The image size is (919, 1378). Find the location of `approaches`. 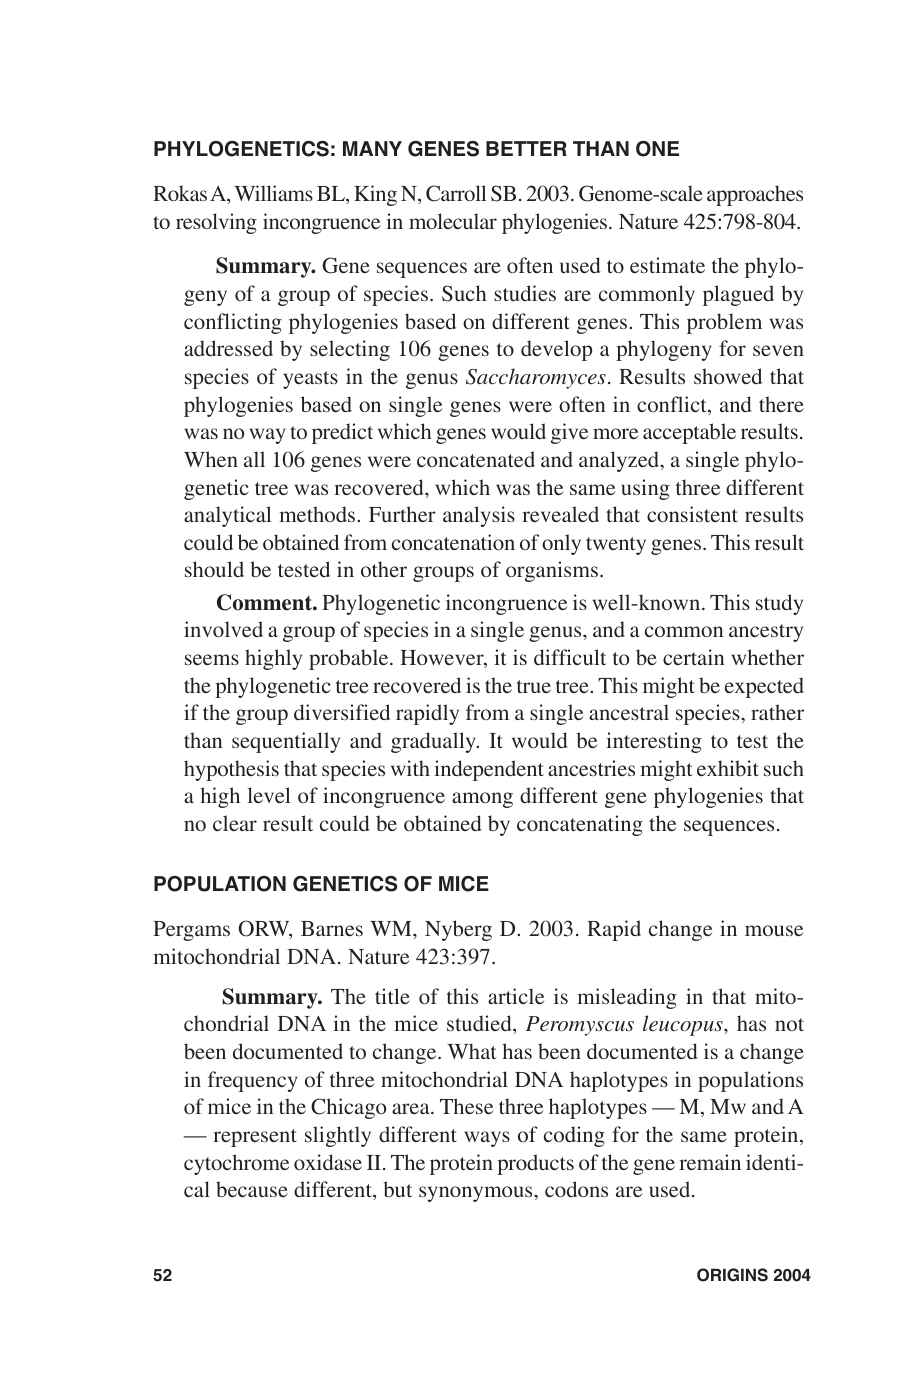

approaches is located at coordinates (755, 195).
